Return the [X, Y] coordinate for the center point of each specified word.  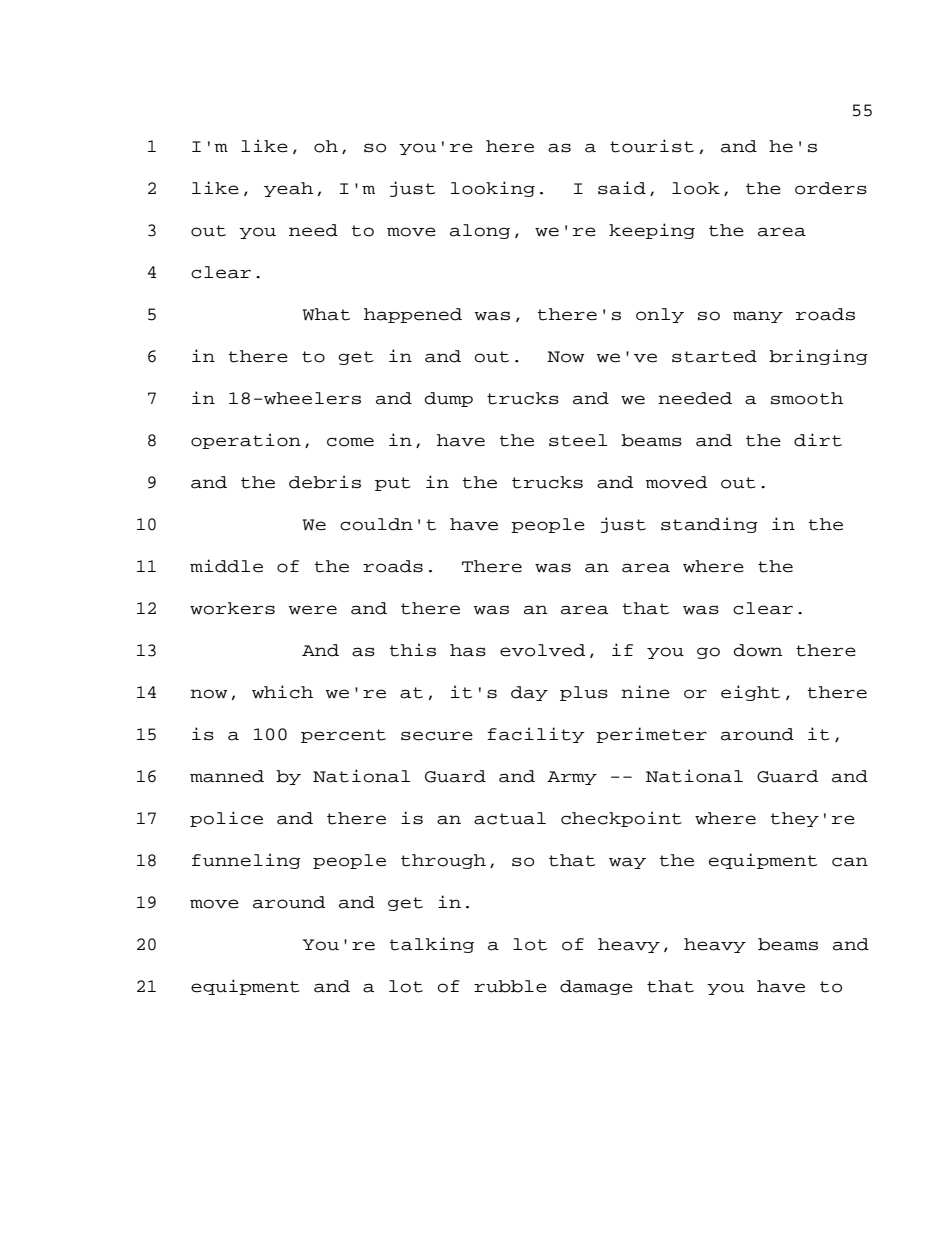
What [326, 314]
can [850, 862]
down [758, 650]
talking [432, 945]
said [622, 188]
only [660, 315]
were [313, 610]
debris [325, 482]
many [758, 317]
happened [413, 315]
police [226, 819]
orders [831, 188]
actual [510, 818]
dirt [818, 440]
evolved [543, 650]
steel [578, 440]
